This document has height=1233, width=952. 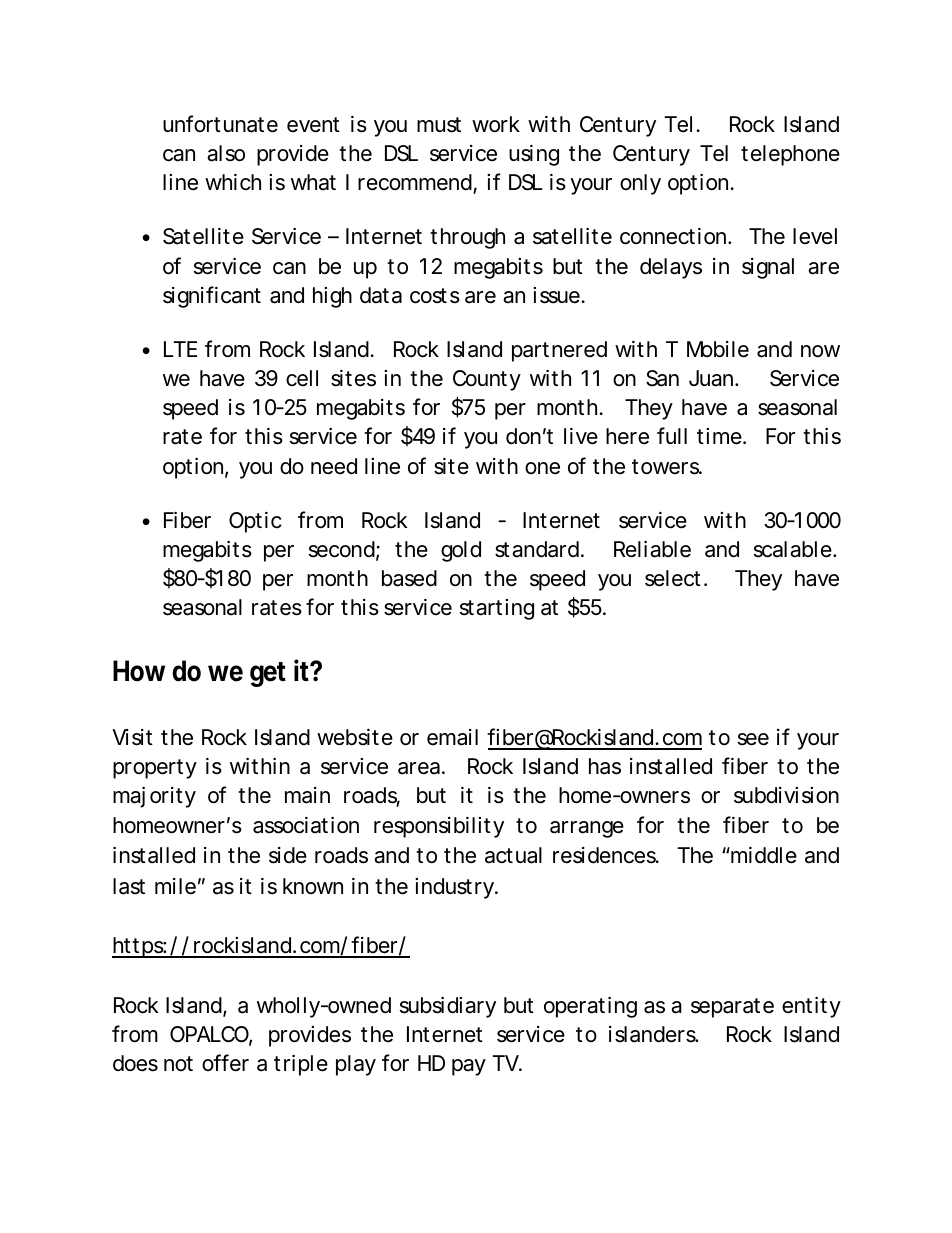 What do you see at coordinates (225, 1063) in the document?
I see `offer` at bounding box center [225, 1063].
